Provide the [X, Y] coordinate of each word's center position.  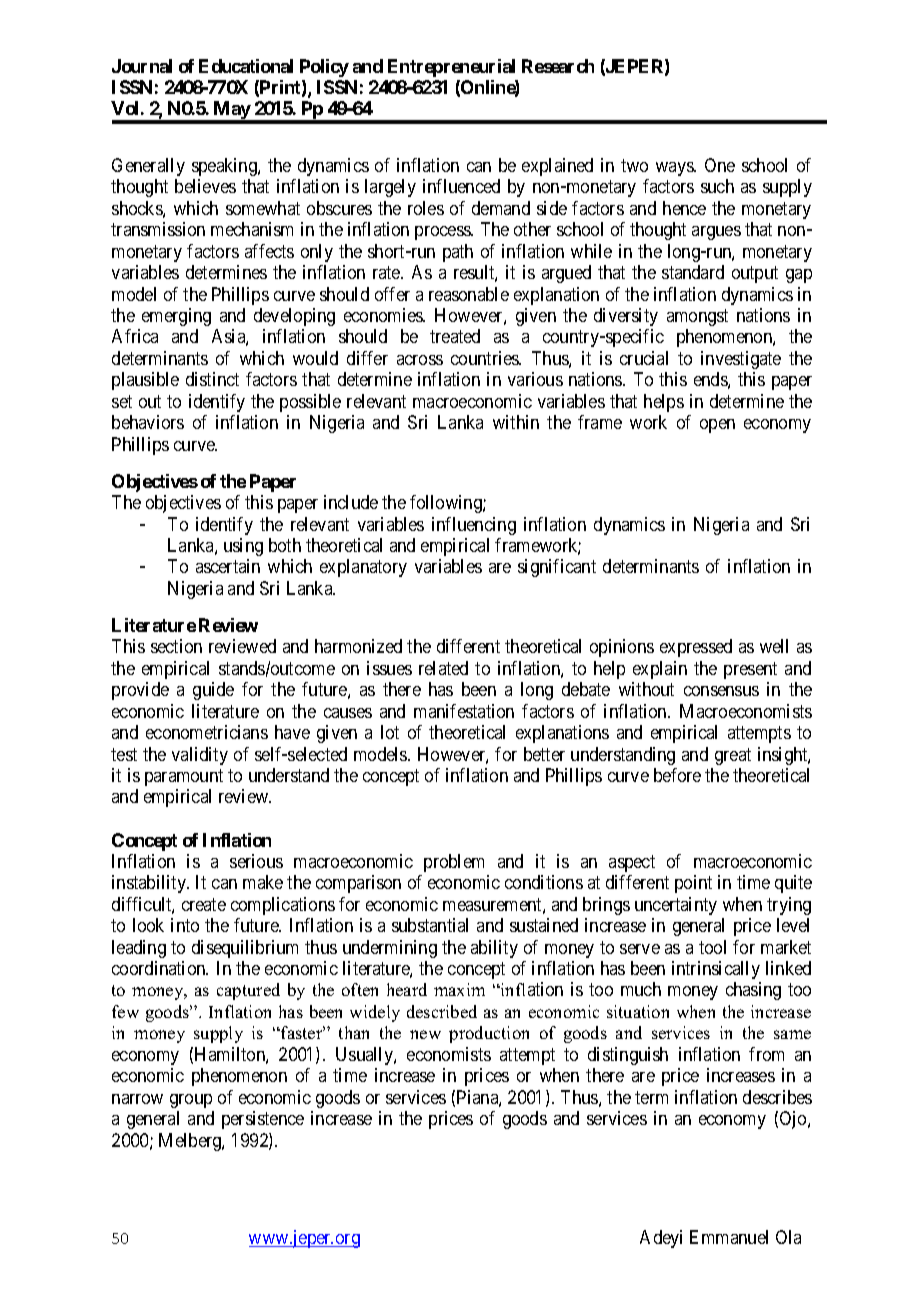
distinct [212, 379]
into [185, 925]
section [176, 646]
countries [486, 358]
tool [712, 947]
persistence [263, 1120]
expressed [696, 648]
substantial [430, 925]
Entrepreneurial [451, 68]
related [443, 668]
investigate [741, 360]
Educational [246, 66]
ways [675, 169]
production [489, 1034]
